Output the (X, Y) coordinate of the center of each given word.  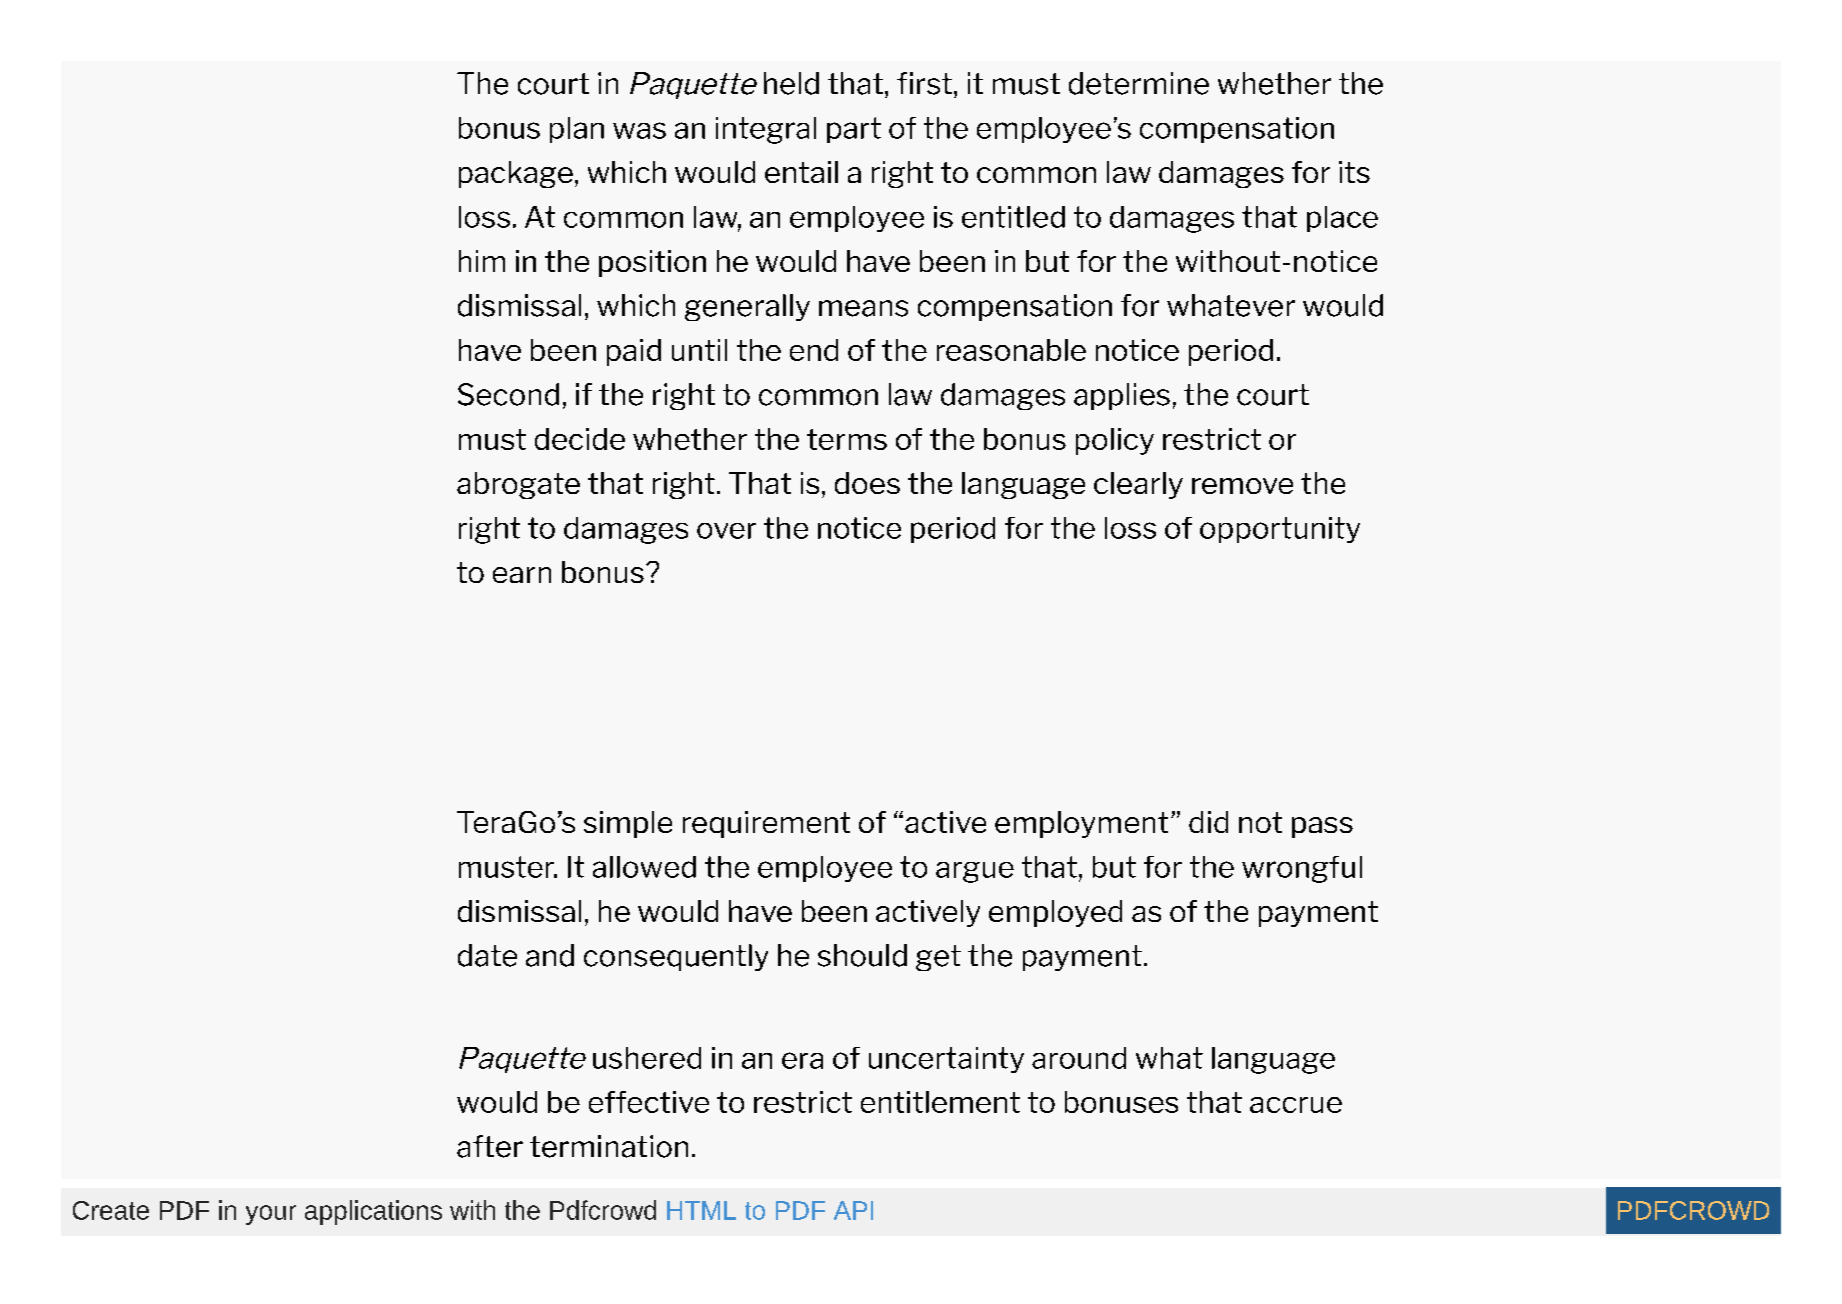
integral (766, 130)
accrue (1296, 1105)
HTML (701, 1210)
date (487, 955)
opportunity (1280, 530)
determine (1139, 83)
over (726, 531)
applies (1122, 396)
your (271, 1215)
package (516, 174)
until (699, 350)
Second (508, 394)
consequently (676, 957)
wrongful (1302, 869)
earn (522, 575)
